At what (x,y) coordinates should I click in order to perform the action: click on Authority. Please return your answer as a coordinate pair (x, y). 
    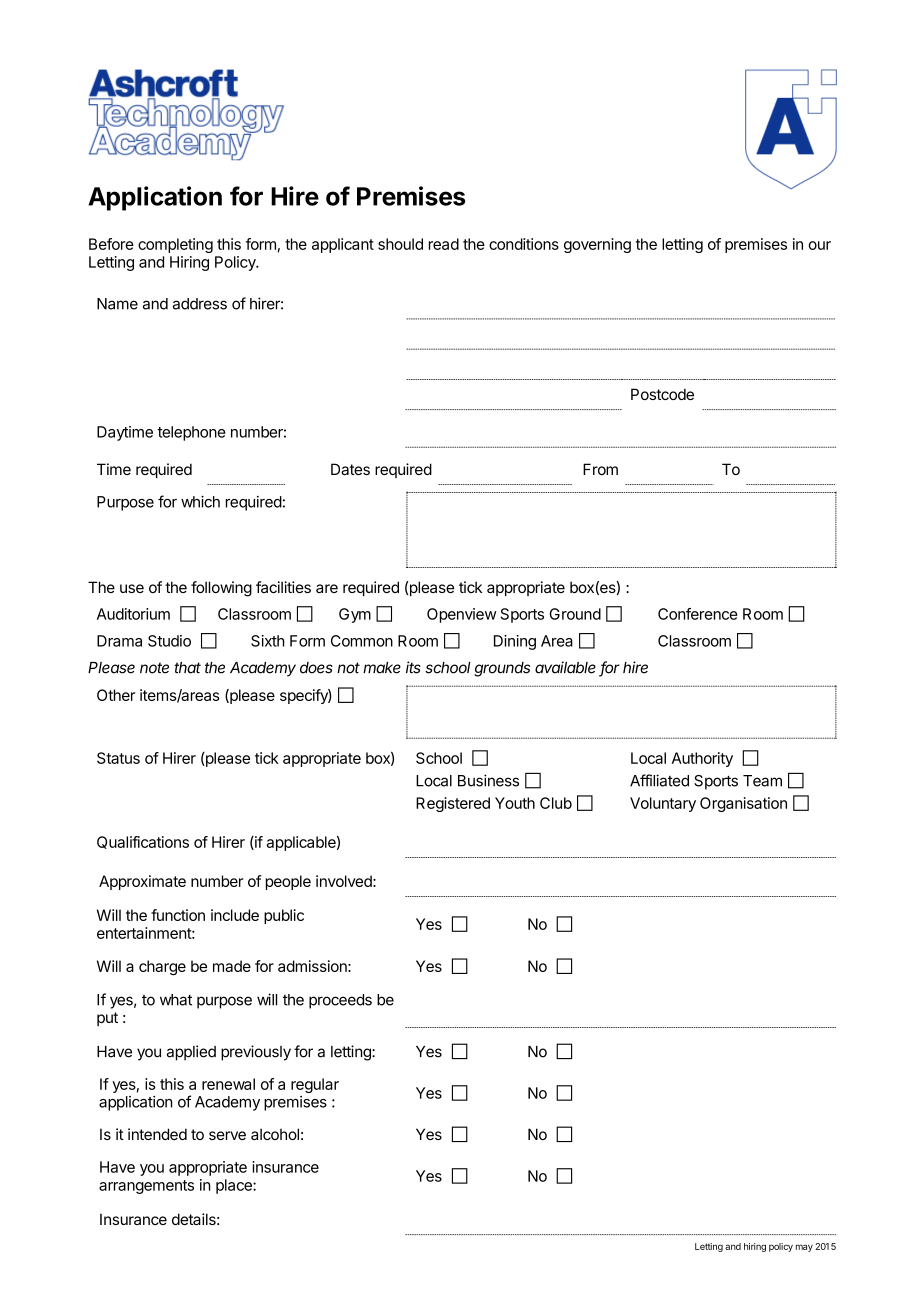
    Looking at the image, I should click on (702, 759).
